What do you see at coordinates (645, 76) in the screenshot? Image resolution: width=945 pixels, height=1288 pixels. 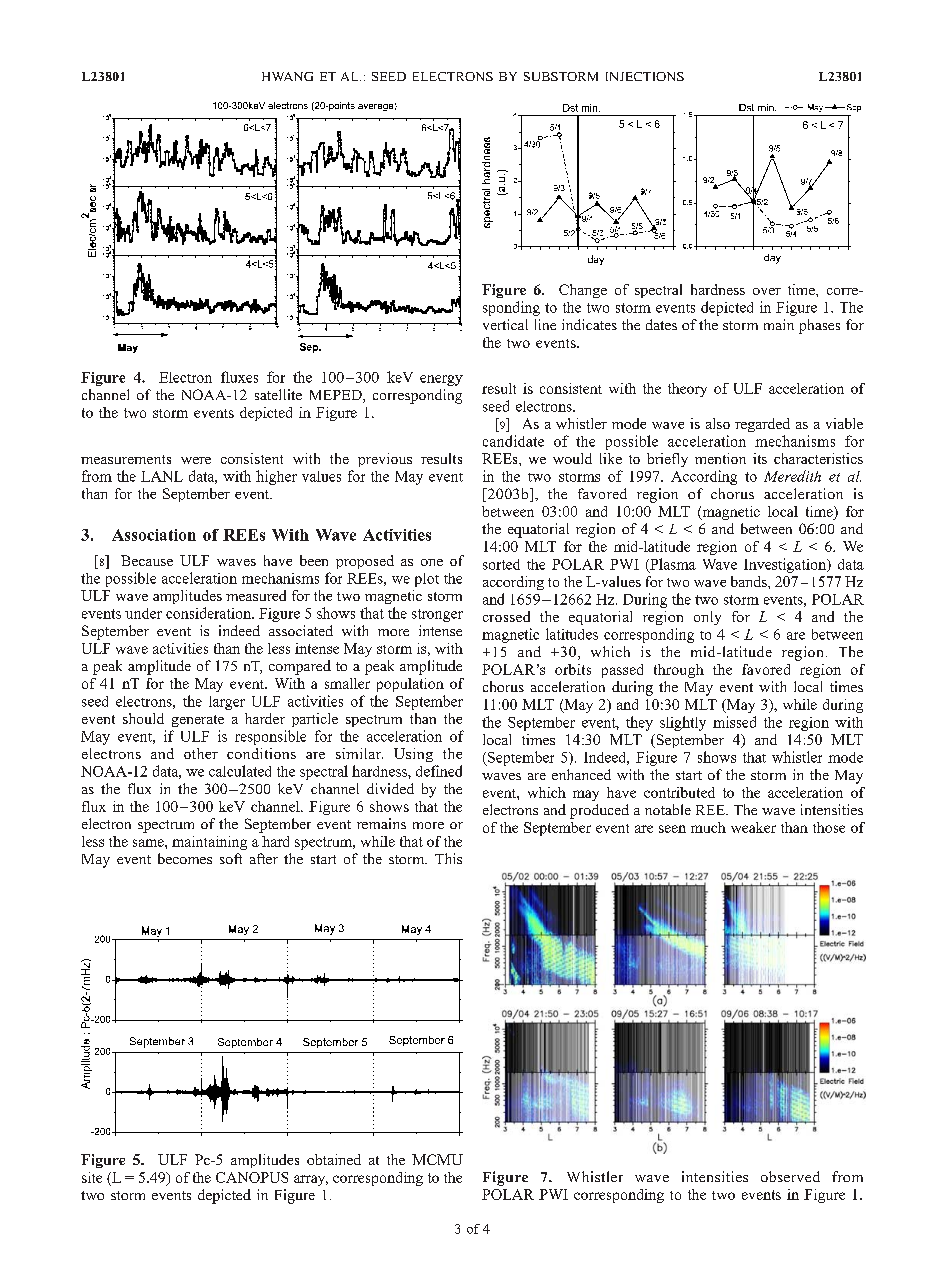 I see `INJECTIONS` at bounding box center [645, 76].
